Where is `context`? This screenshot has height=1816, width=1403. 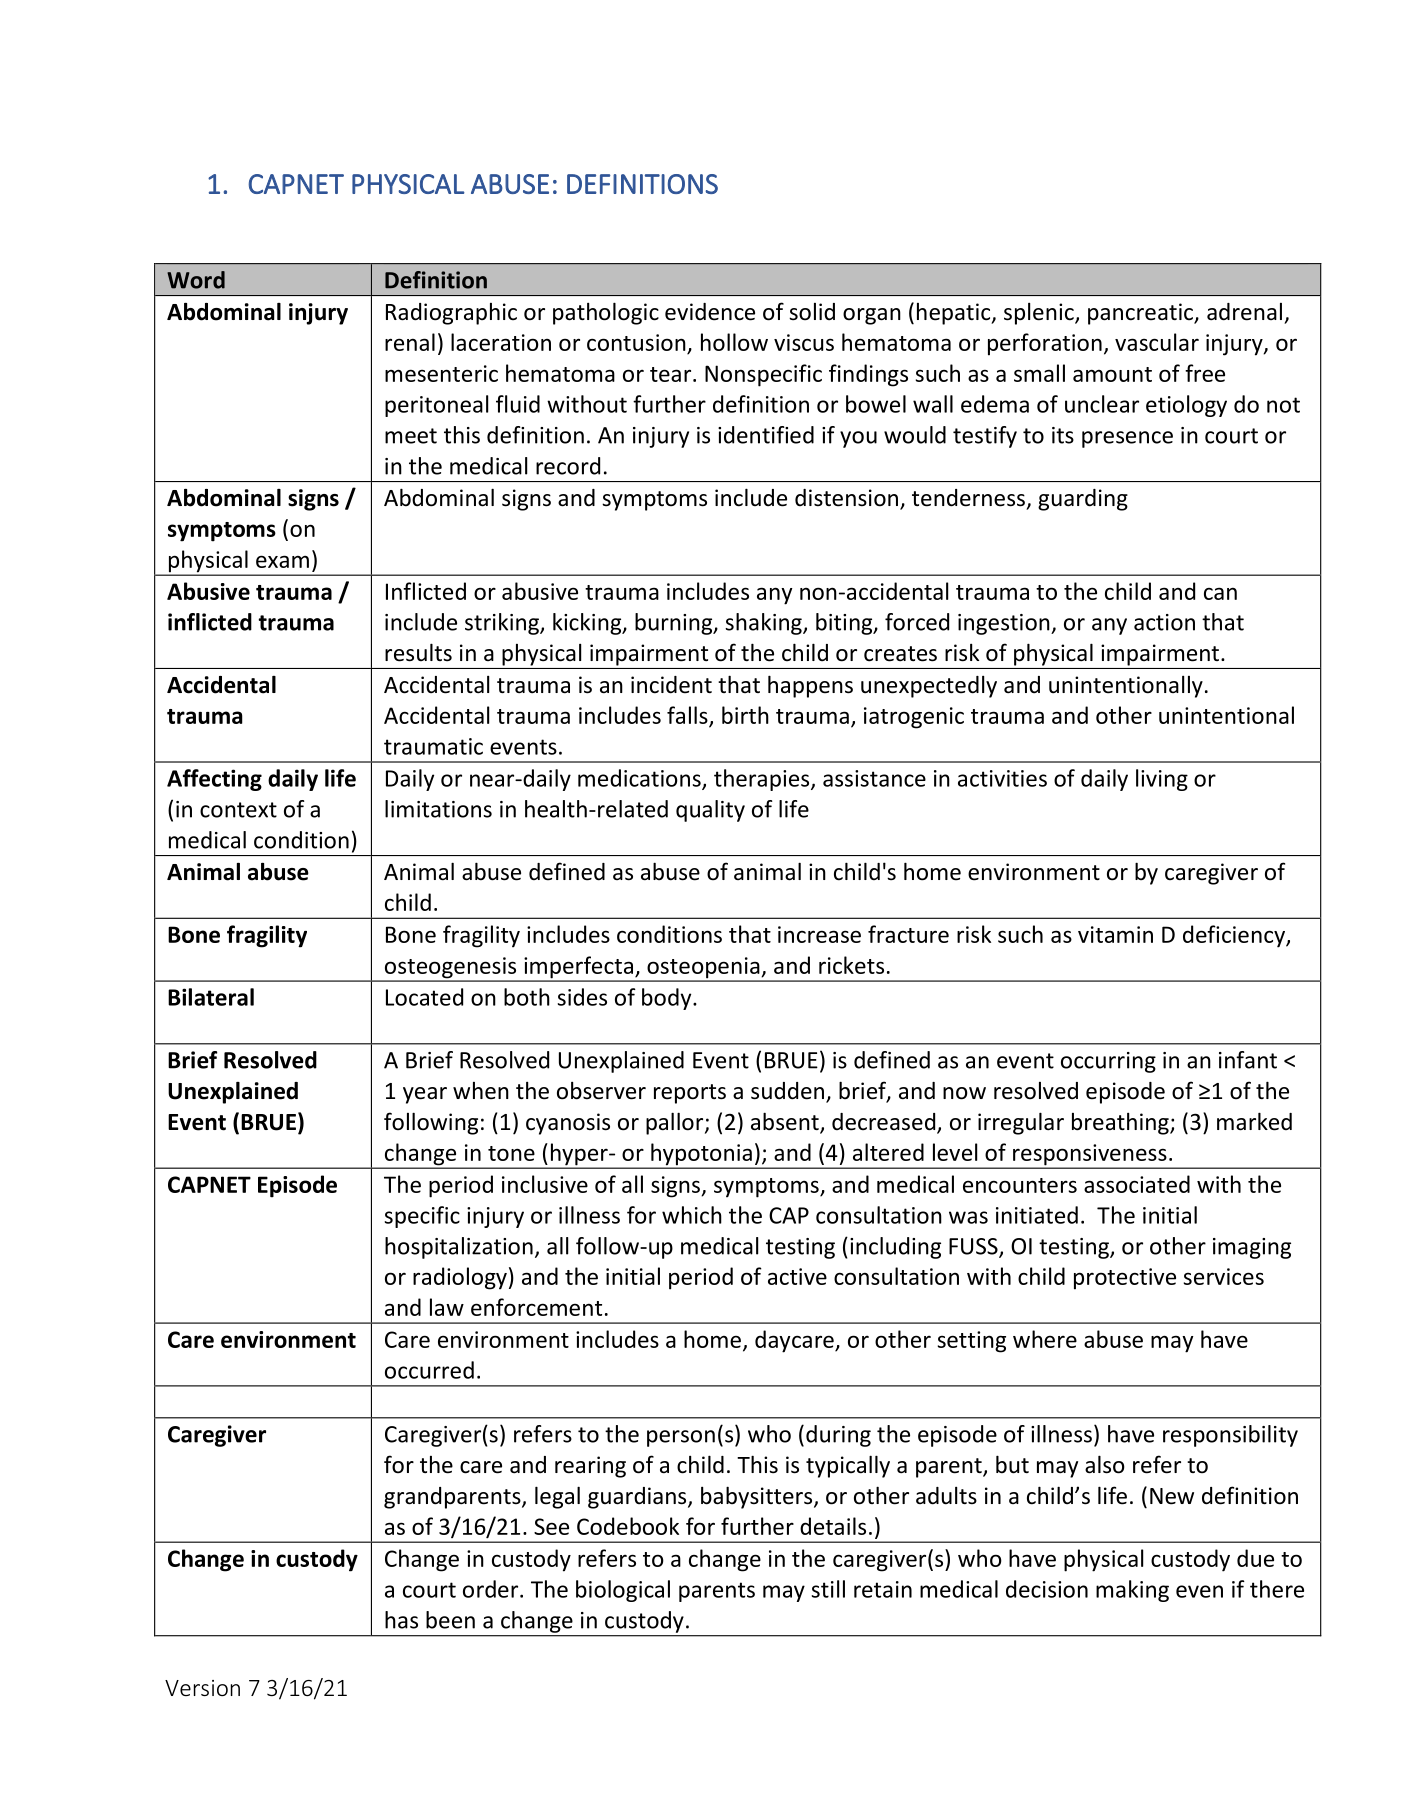 context is located at coordinates (238, 810).
